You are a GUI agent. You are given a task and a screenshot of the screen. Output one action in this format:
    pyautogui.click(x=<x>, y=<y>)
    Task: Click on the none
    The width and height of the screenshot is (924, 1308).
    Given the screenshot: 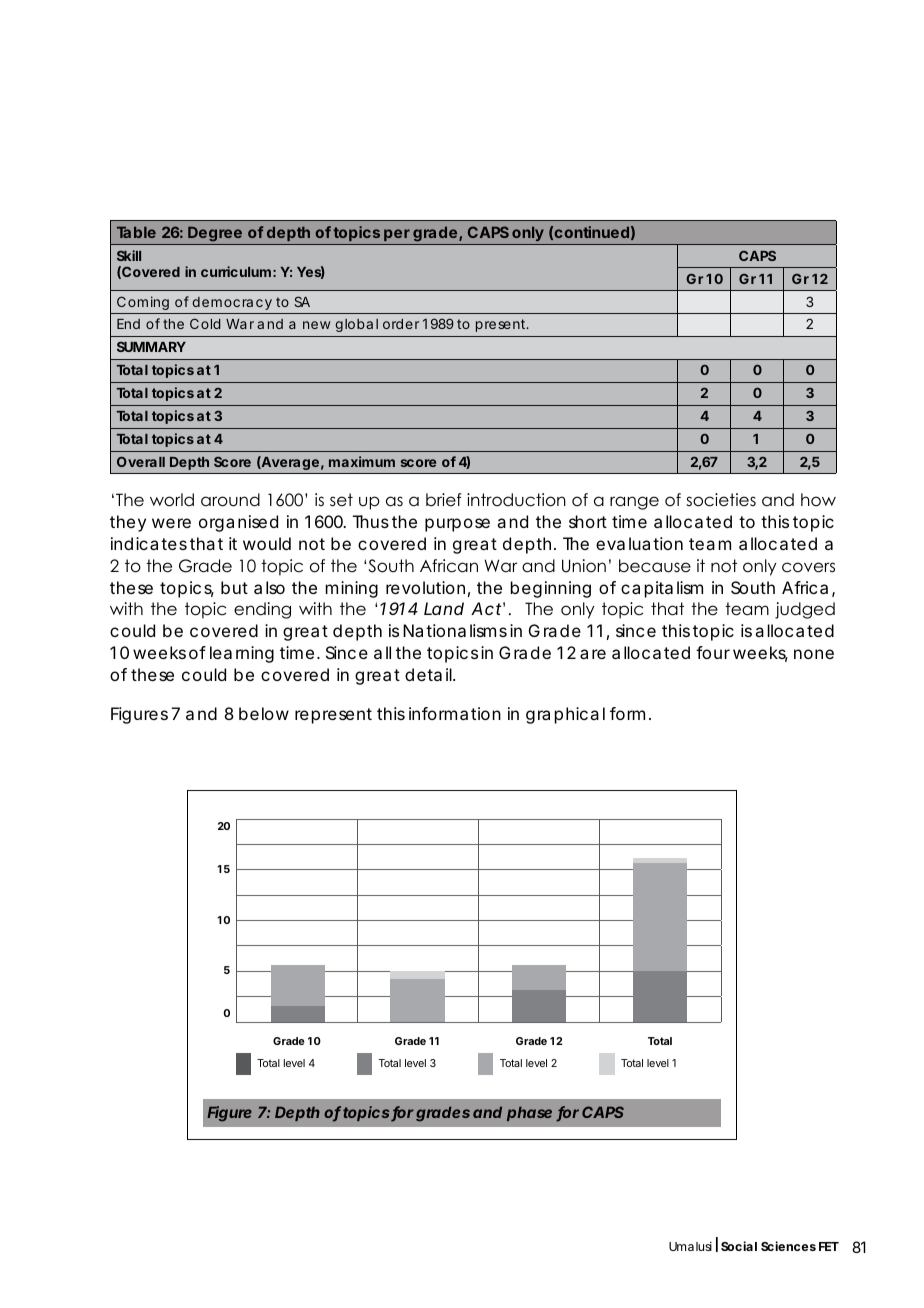 What is the action you would take?
    pyautogui.click(x=814, y=654)
